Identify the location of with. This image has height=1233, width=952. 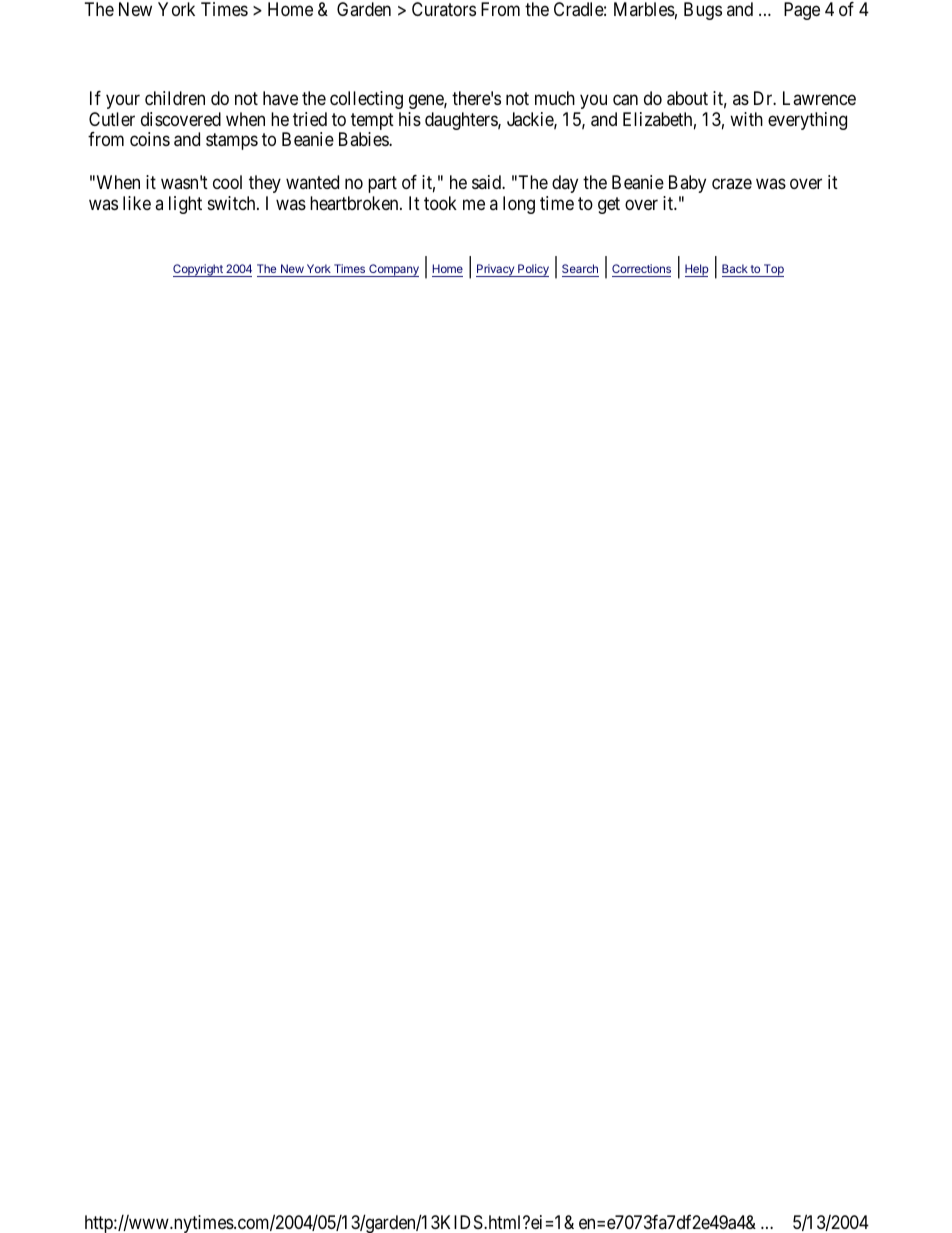
(746, 119).
